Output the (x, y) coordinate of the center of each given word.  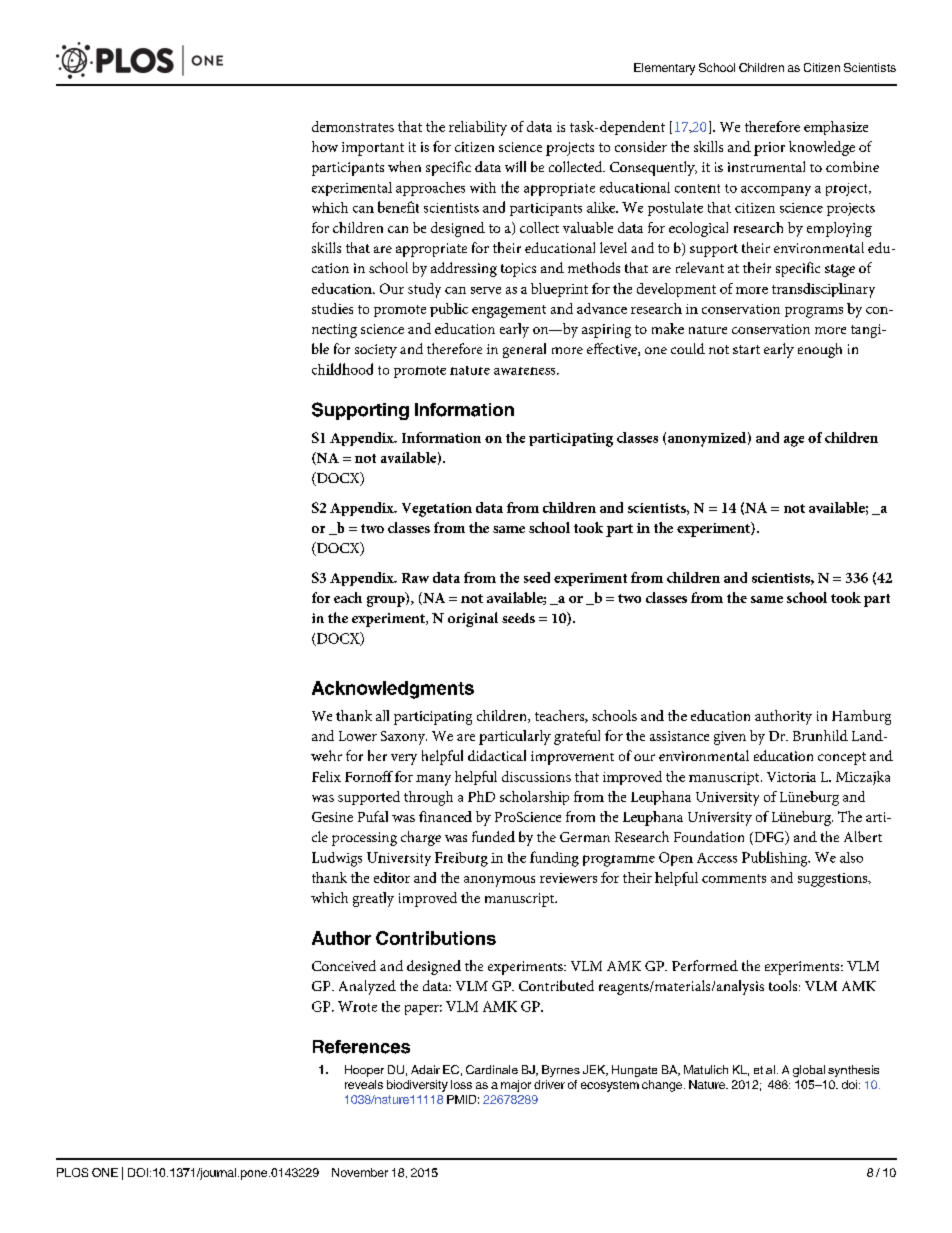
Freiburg (461, 859)
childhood (342, 369)
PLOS (72, 1172)
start (746, 349)
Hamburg (861, 717)
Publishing (776, 859)
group (387, 600)
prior (769, 149)
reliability (478, 128)
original (473, 619)
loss (461, 1084)
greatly (373, 899)
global (809, 1071)
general (524, 350)
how (325, 146)
